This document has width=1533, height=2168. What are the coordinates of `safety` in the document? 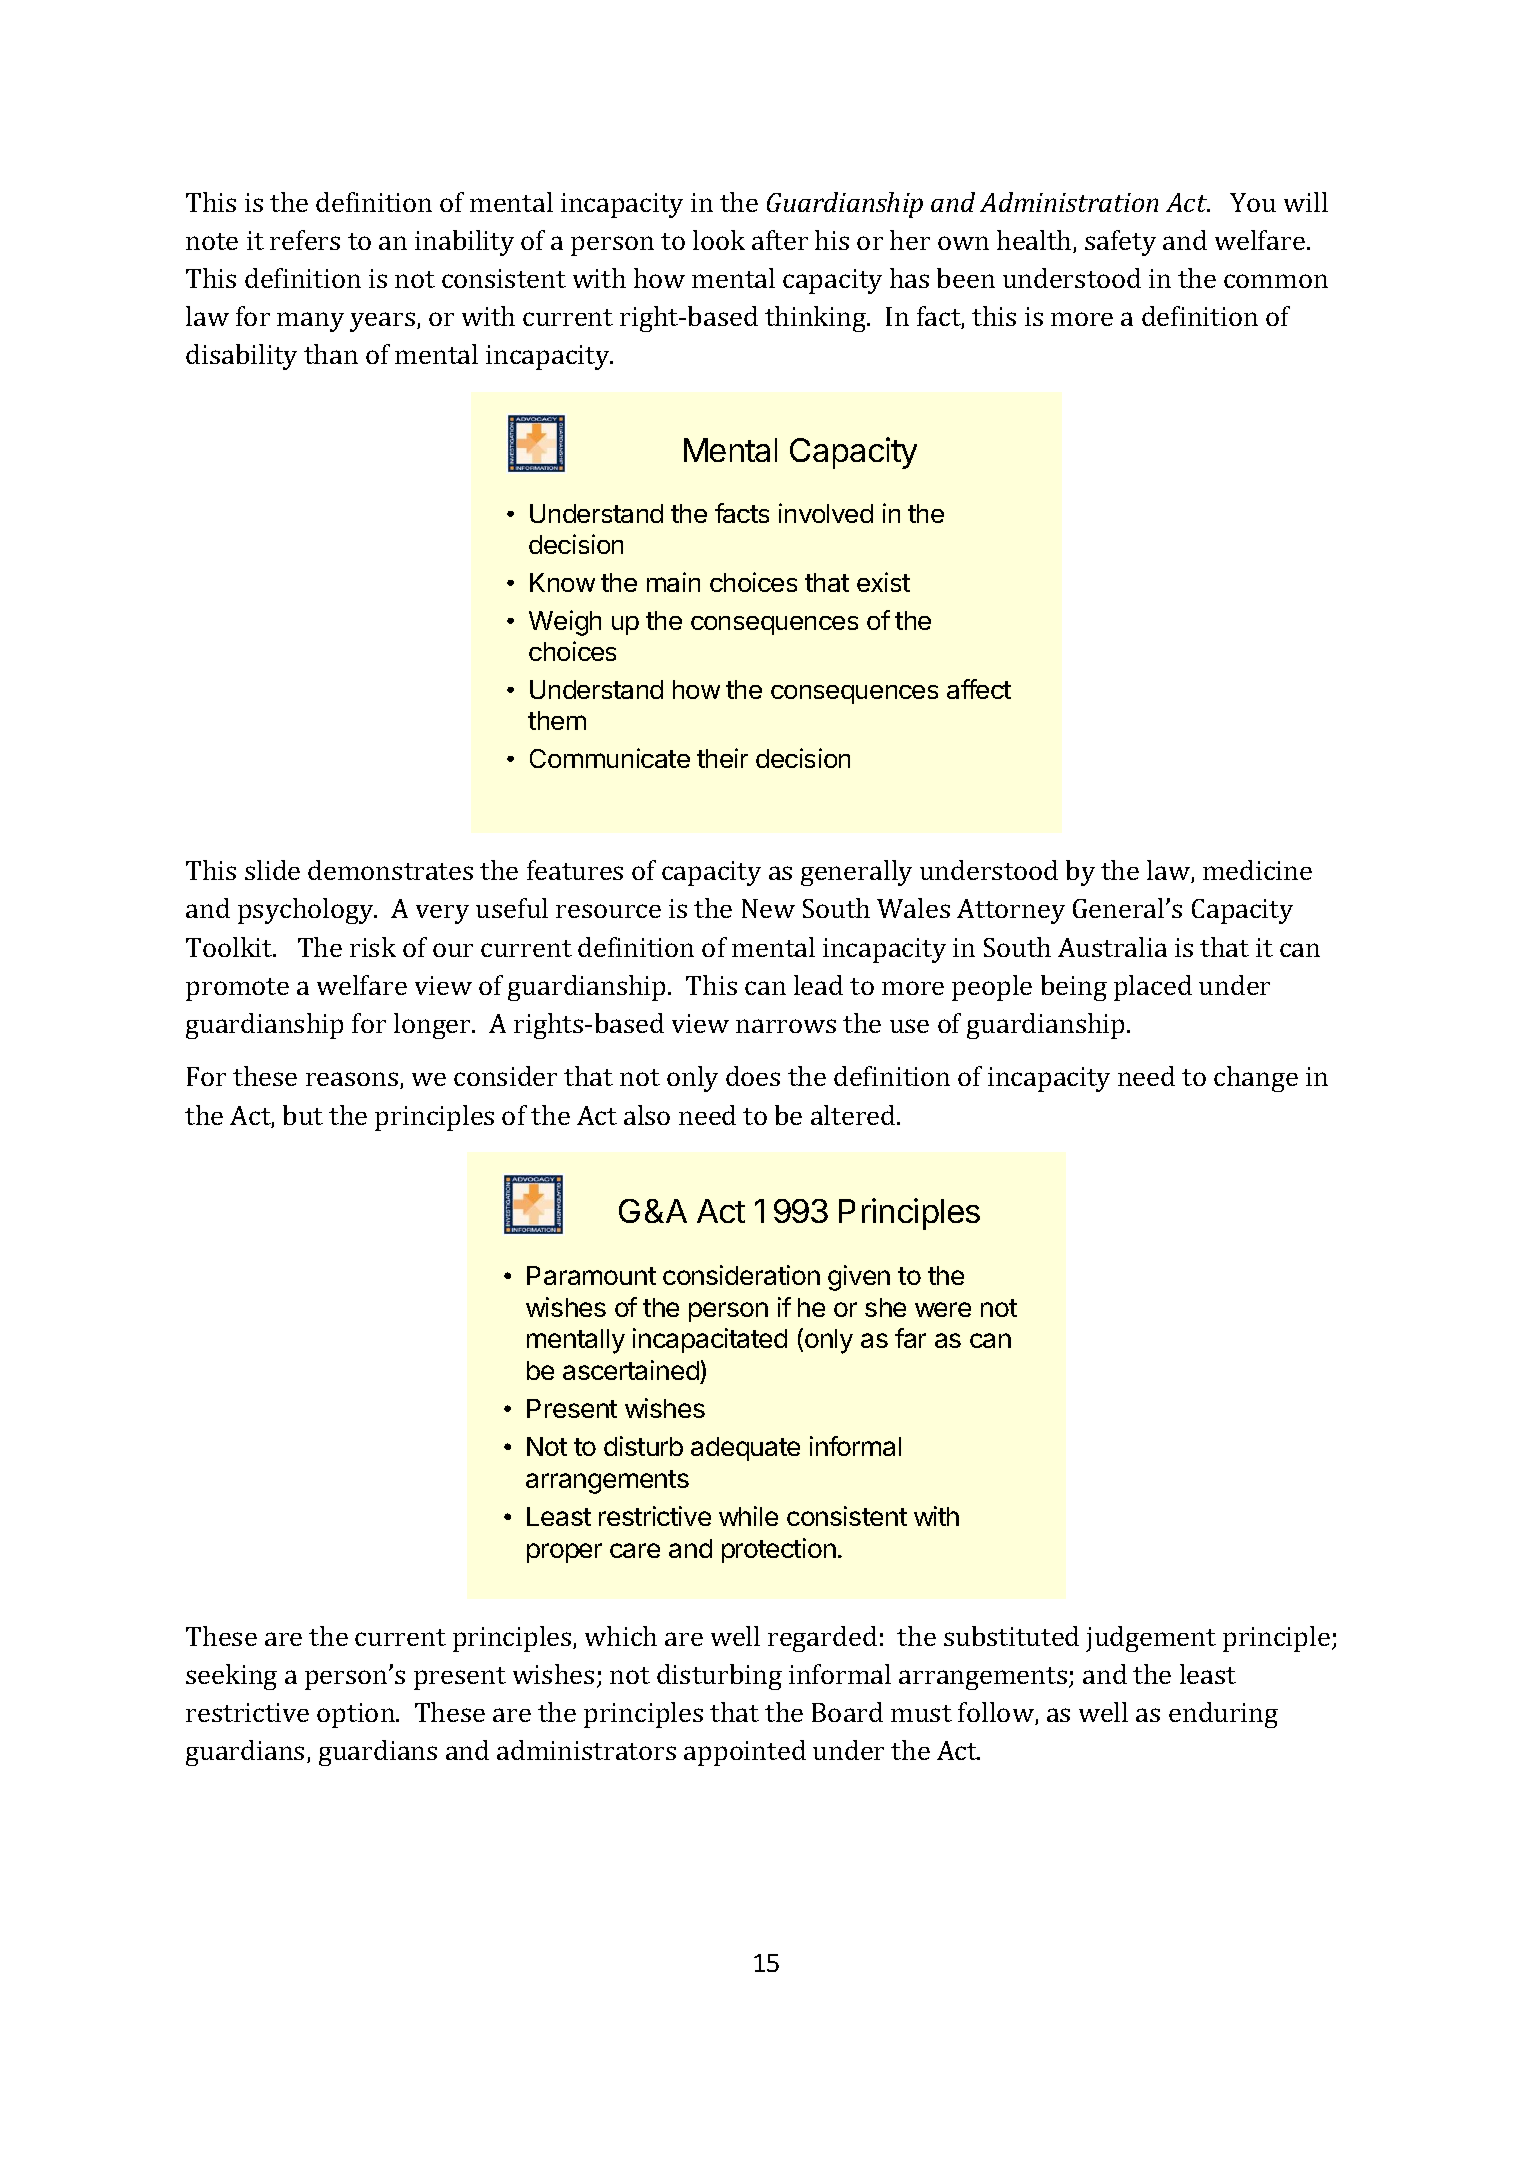 It's located at (1120, 243).
